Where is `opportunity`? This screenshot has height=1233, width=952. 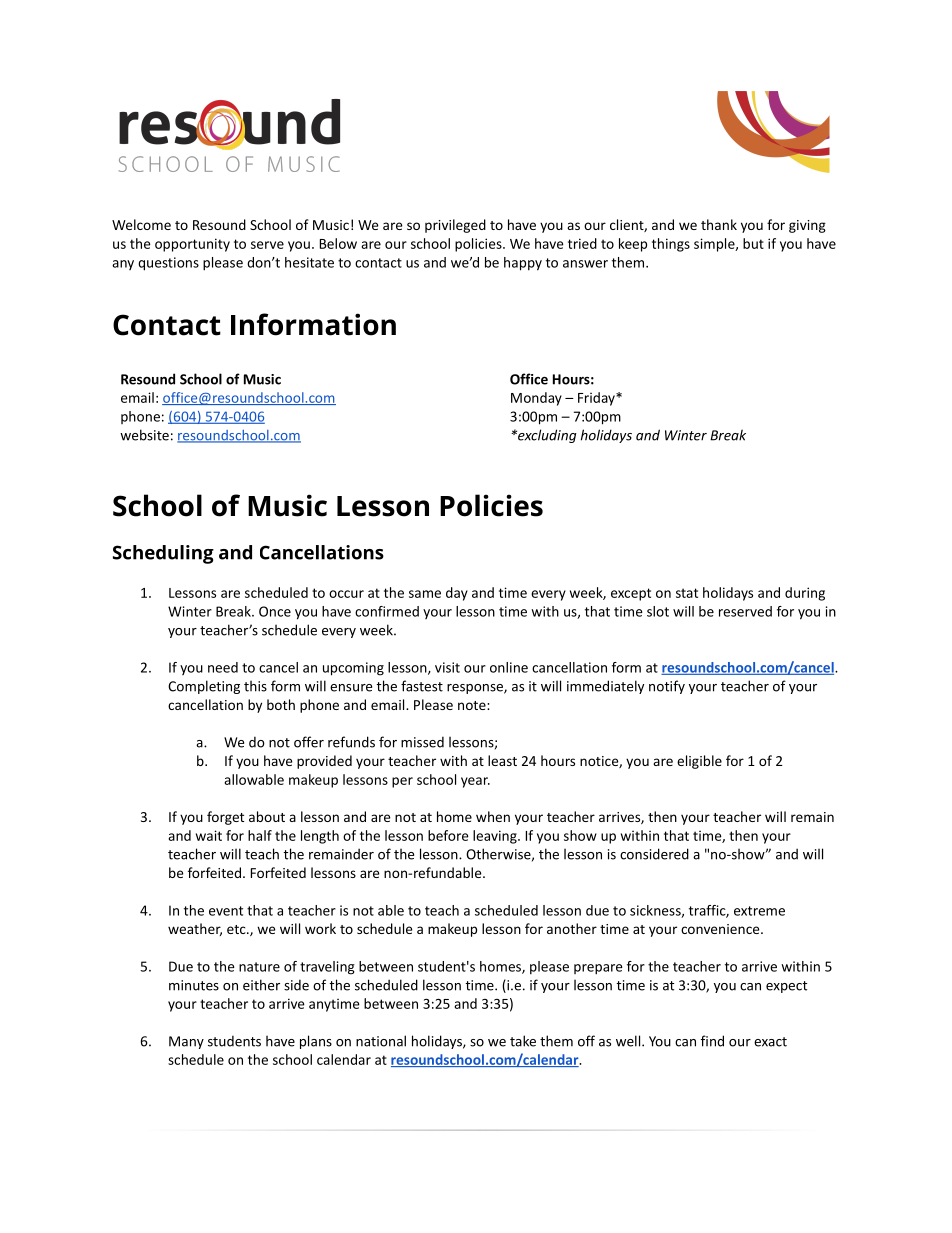
opportunity is located at coordinates (192, 245).
